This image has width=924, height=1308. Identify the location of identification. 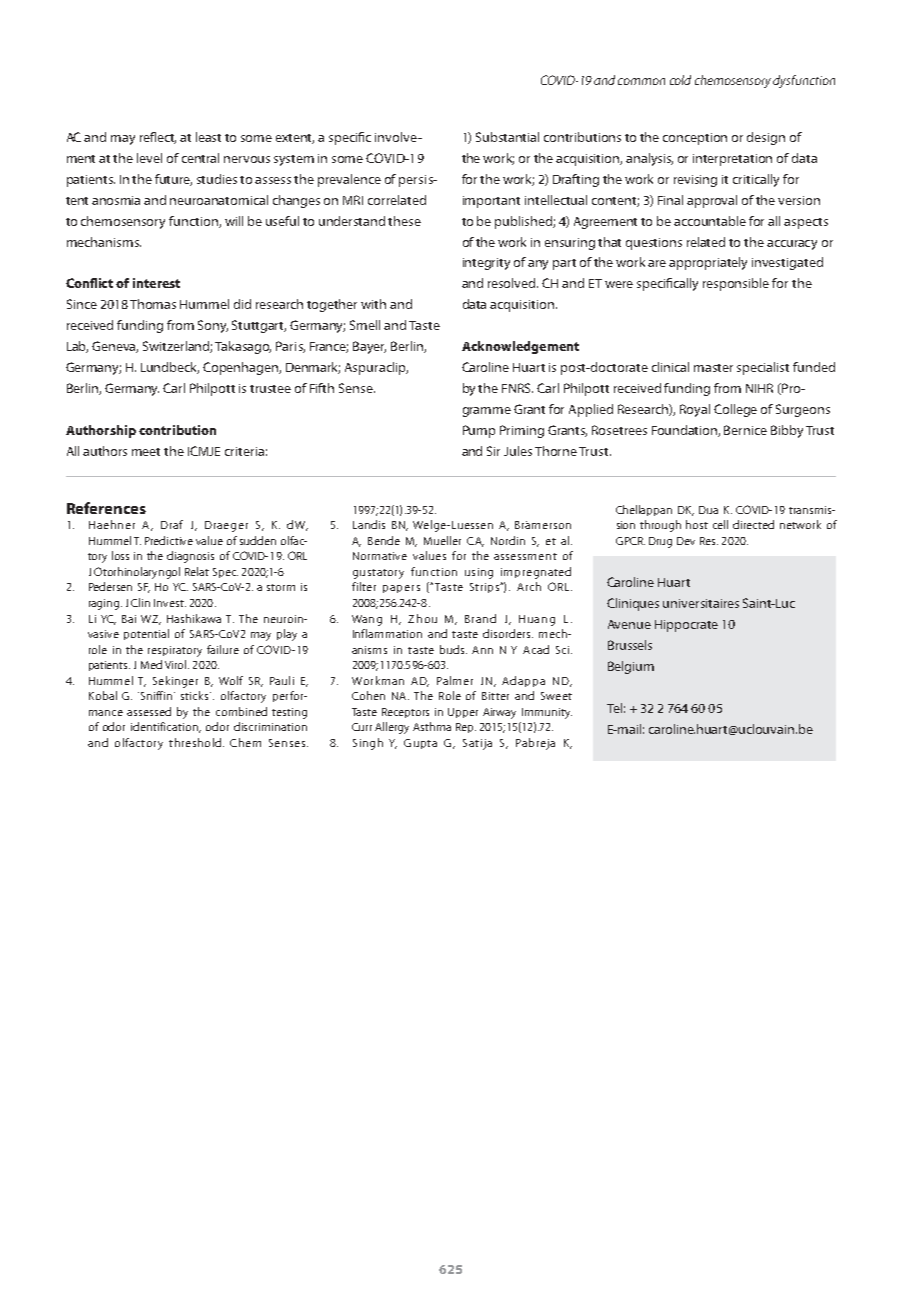
(166, 727).
